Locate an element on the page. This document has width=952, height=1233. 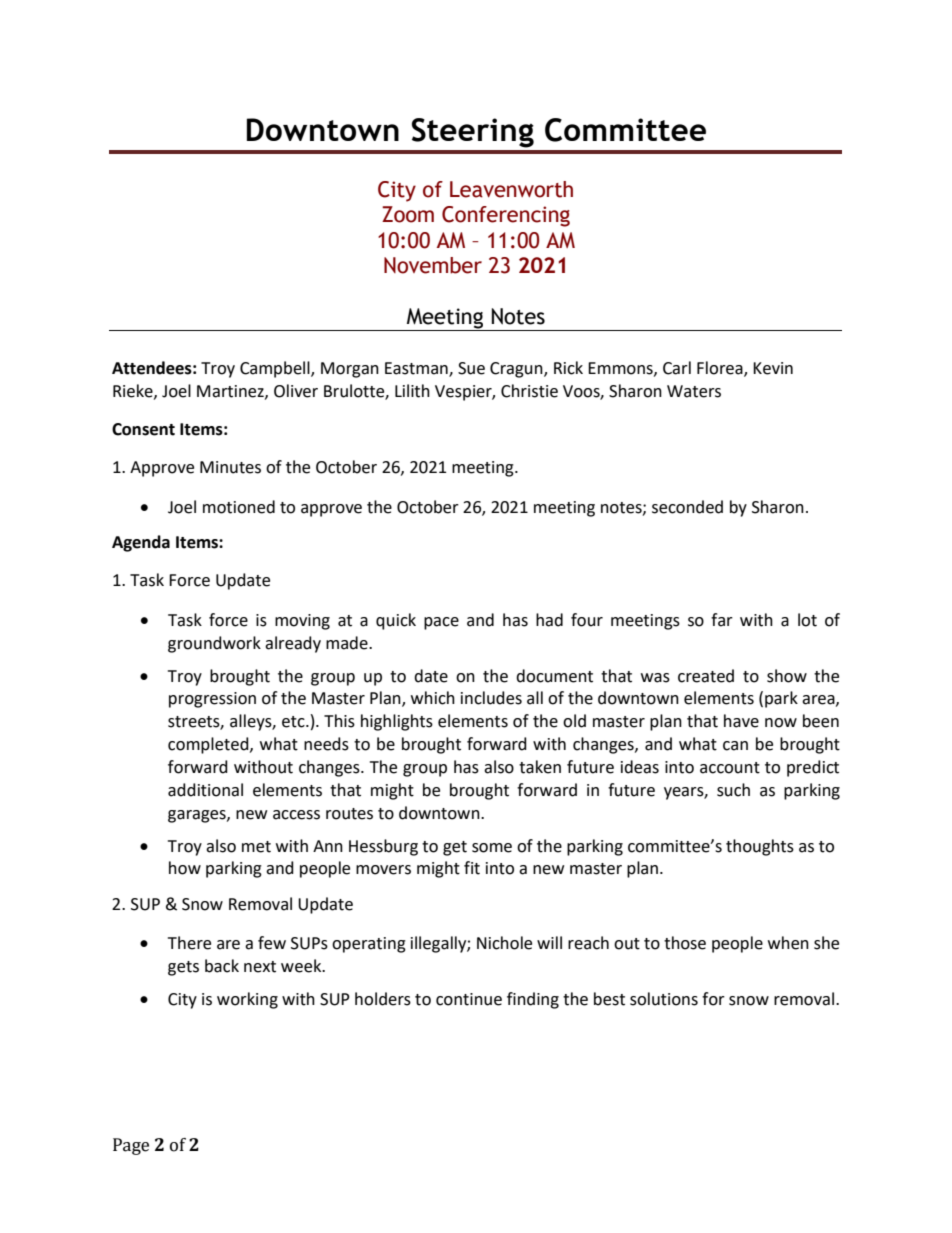
pace is located at coordinates (441, 623).
